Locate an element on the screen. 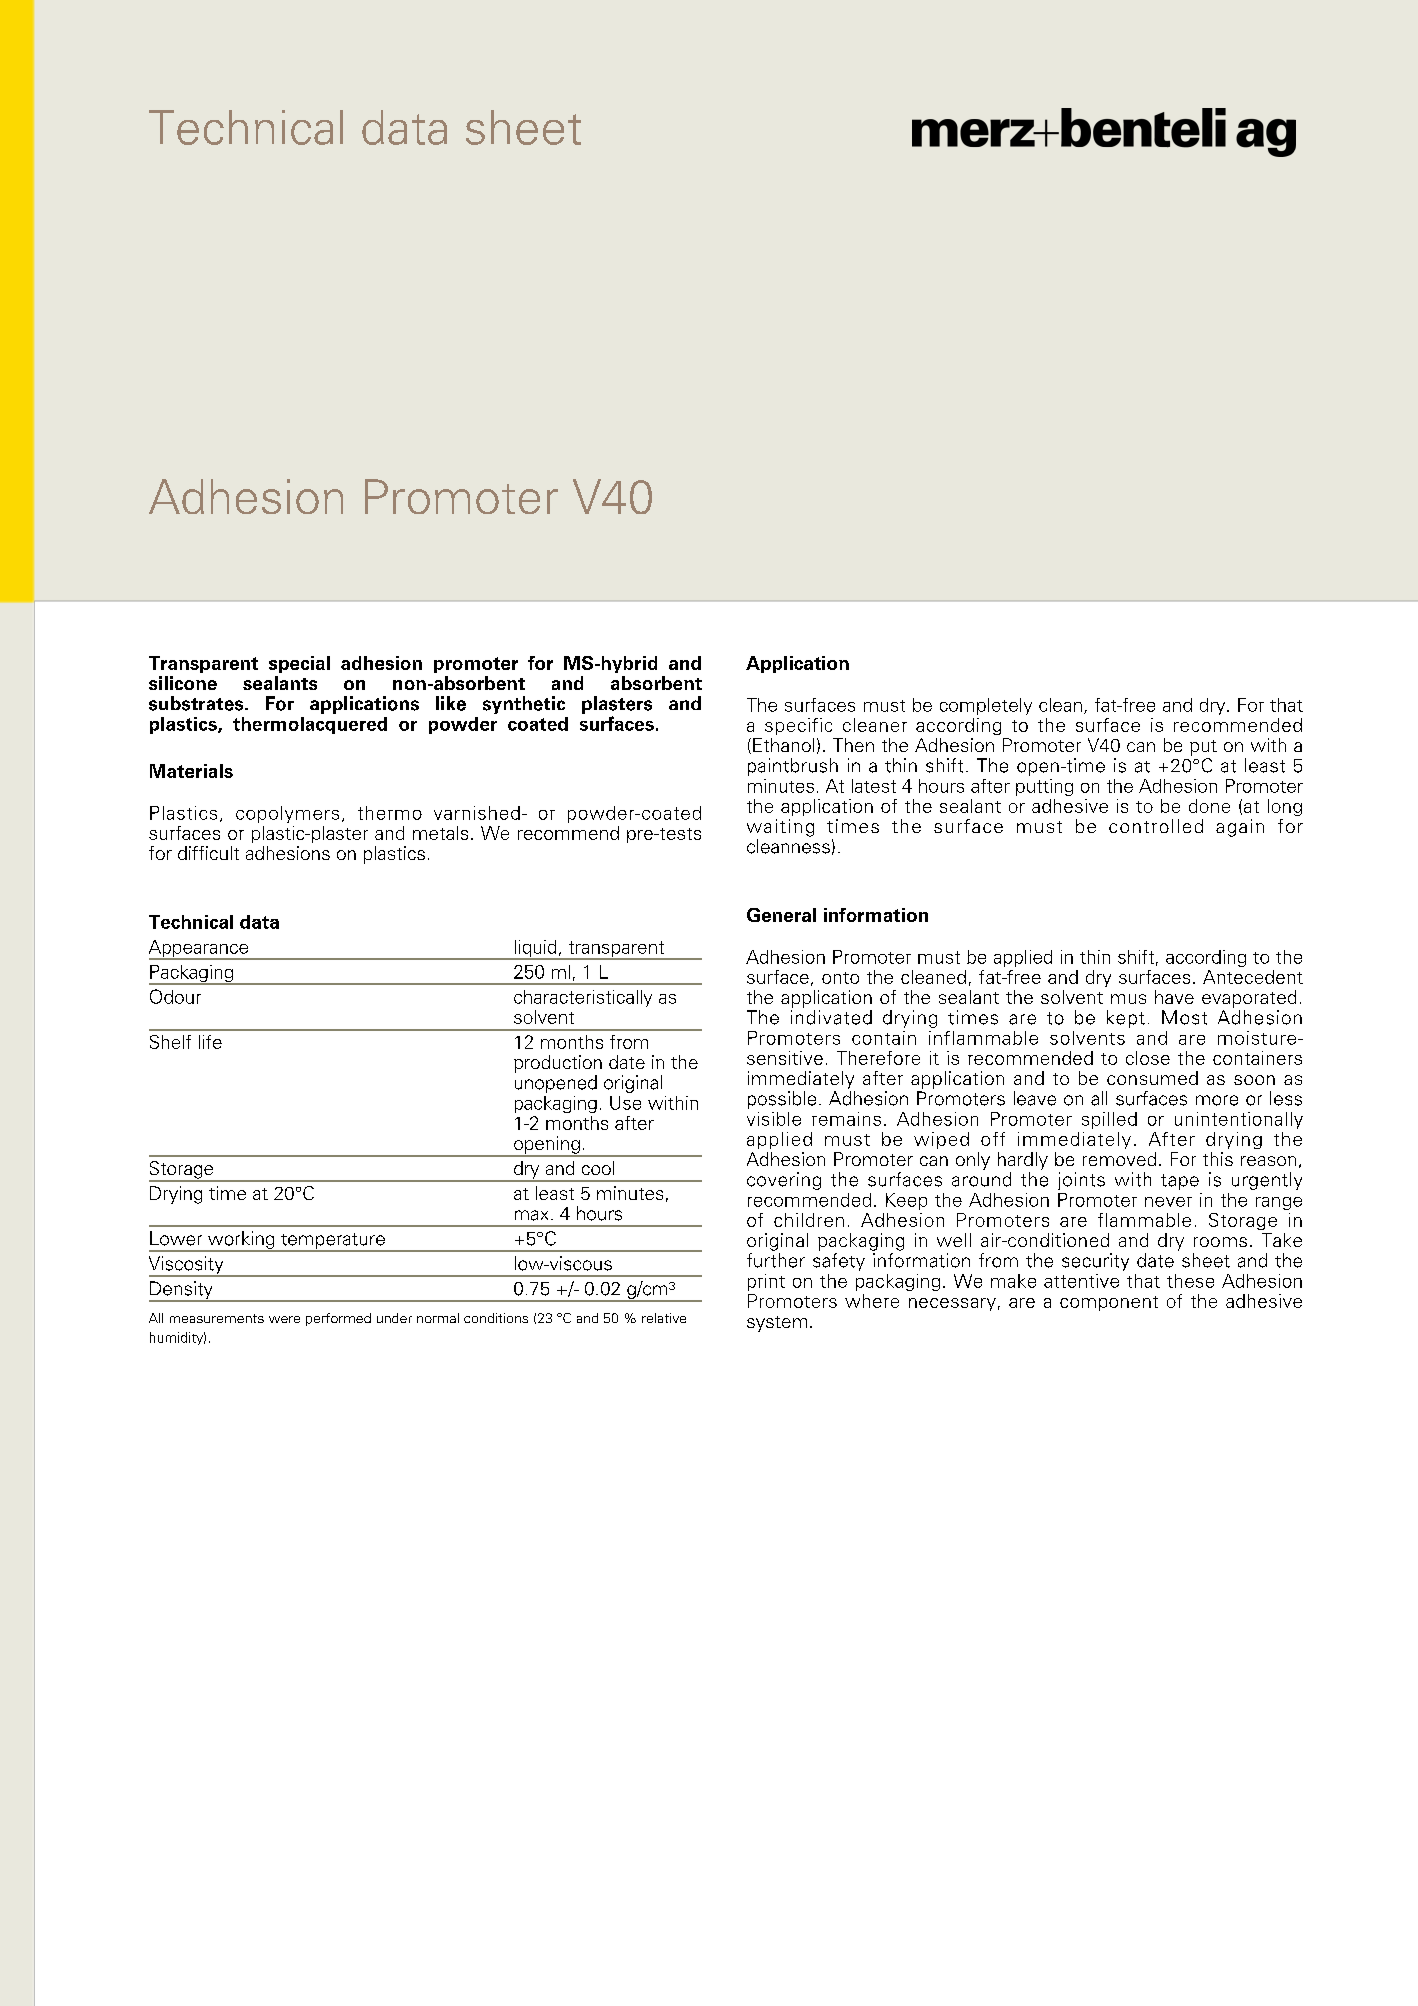 This screenshot has height=2006, width=1418. difficult is located at coordinates (208, 853).
